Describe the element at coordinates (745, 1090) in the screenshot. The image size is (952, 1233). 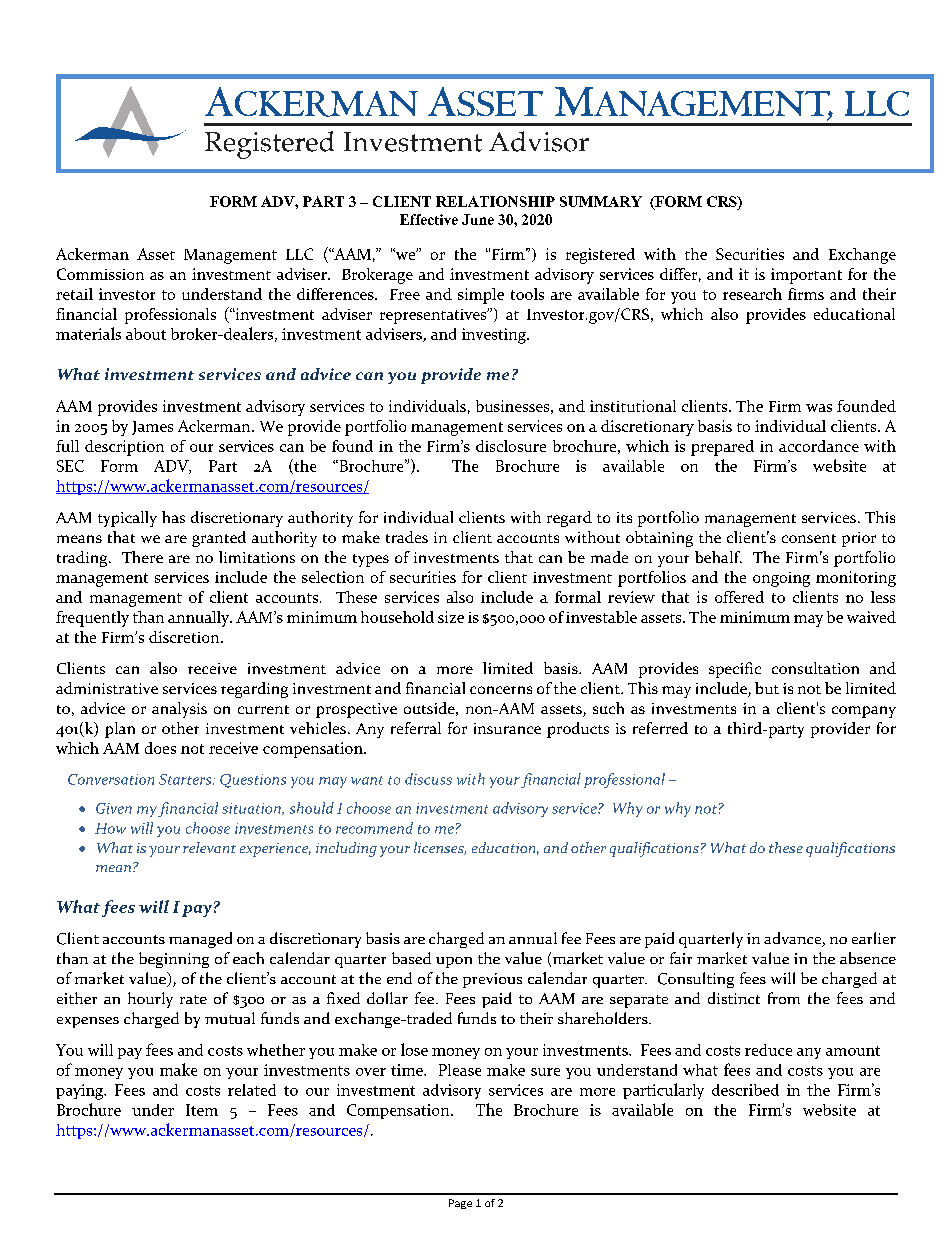
I see `described` at that location.
